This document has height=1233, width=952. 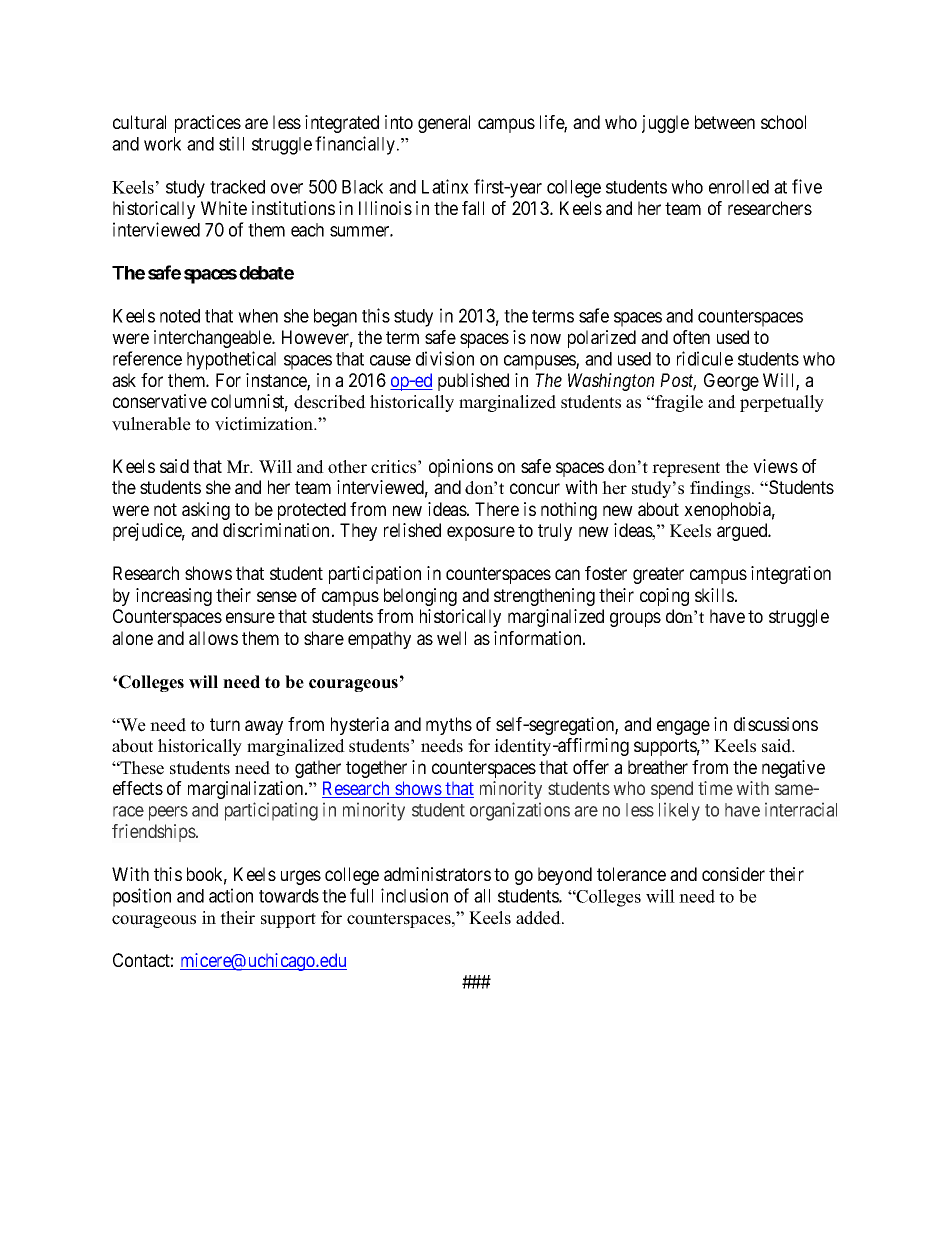 I want to click on turn, so click(x=225, y=724).
